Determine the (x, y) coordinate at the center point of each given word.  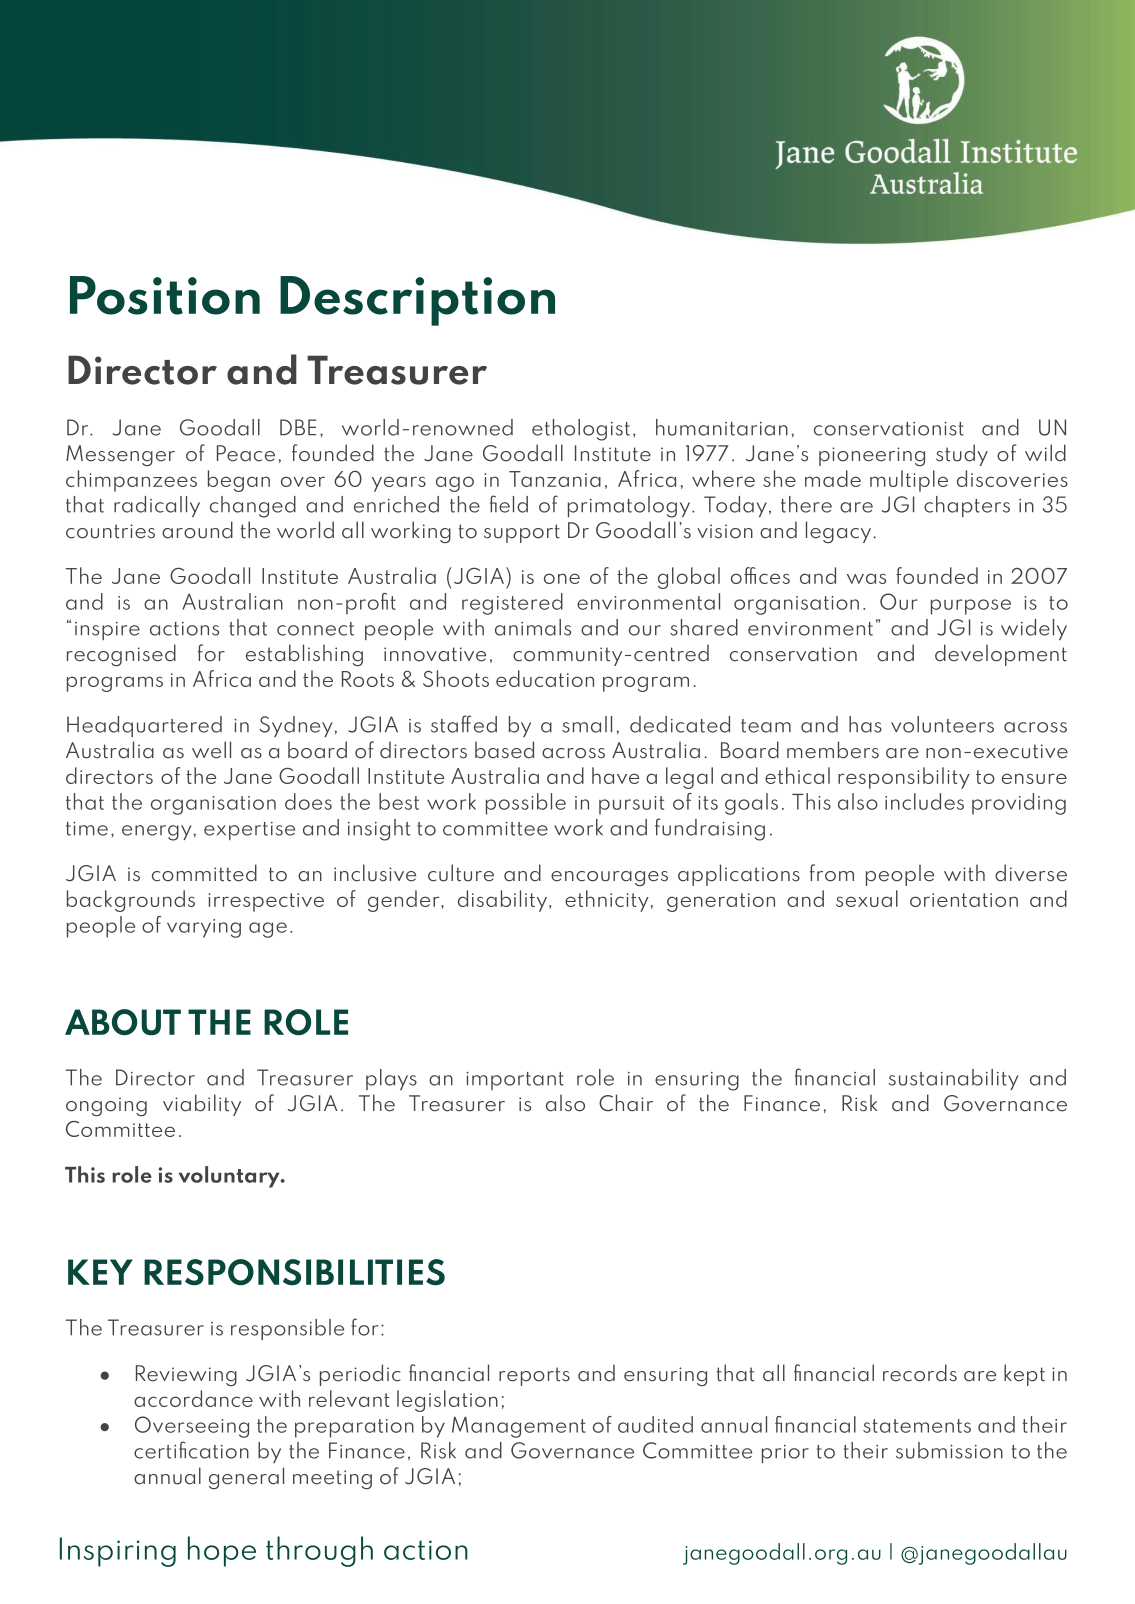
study (962, 455)
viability (202, 1105)
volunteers (942, 724)
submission (949, 1450)
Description (417, 301)
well (211, 750)
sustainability (953, 1079)
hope (222, 1551)
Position (165, 295)
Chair (626, 1103)
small (587, 724)
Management (519, 1427)
